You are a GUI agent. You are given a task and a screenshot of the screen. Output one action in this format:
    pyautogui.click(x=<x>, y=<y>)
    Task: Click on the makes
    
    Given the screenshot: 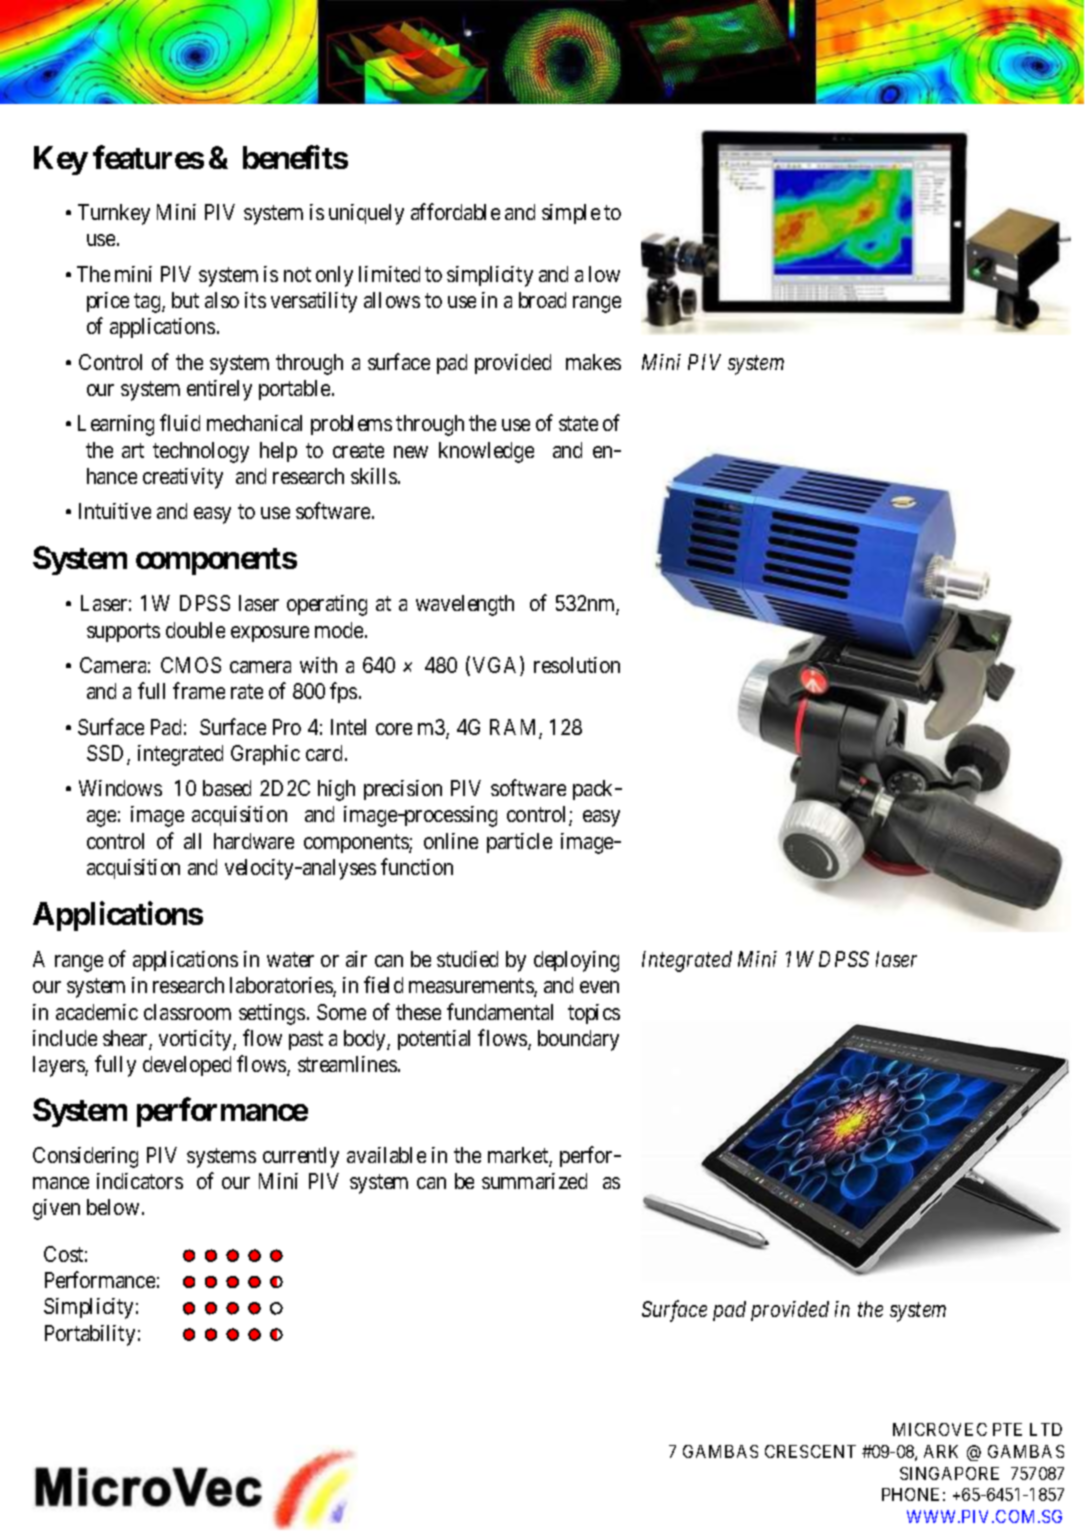 What is the action you would take?
    pyautogui.click(x=593, y=362)
